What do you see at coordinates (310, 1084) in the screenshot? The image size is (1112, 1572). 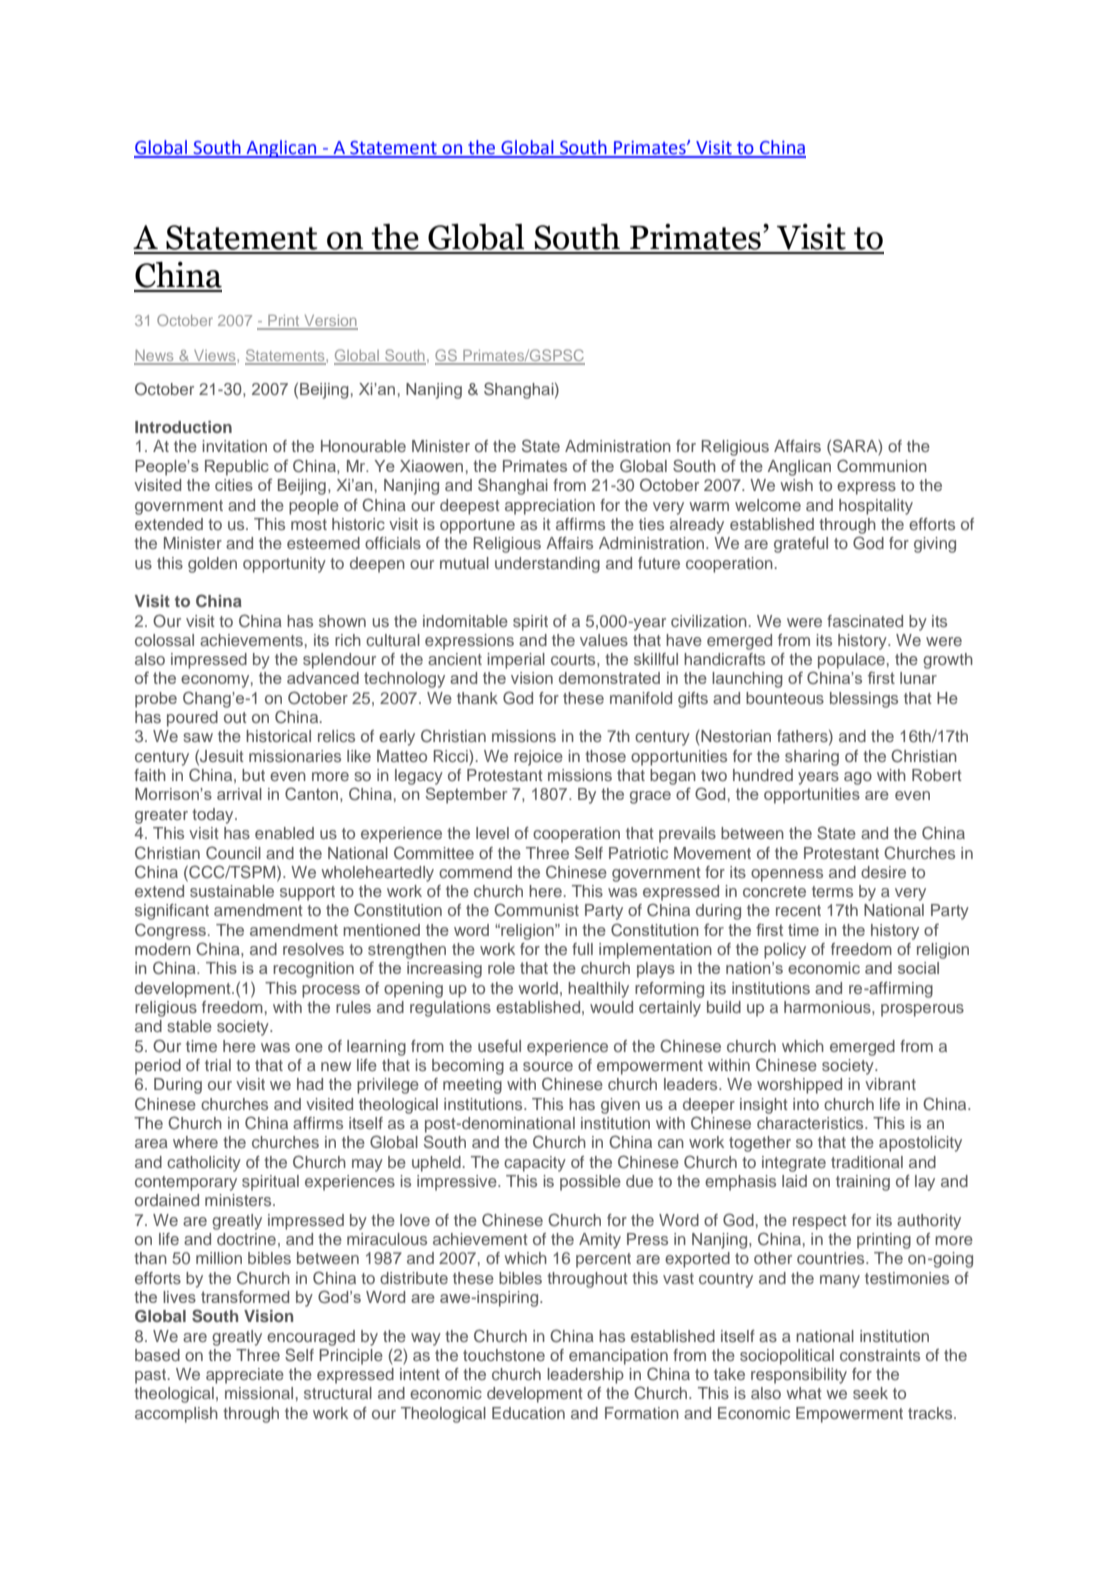 I see `had` at bounding box center [310, 1084].
